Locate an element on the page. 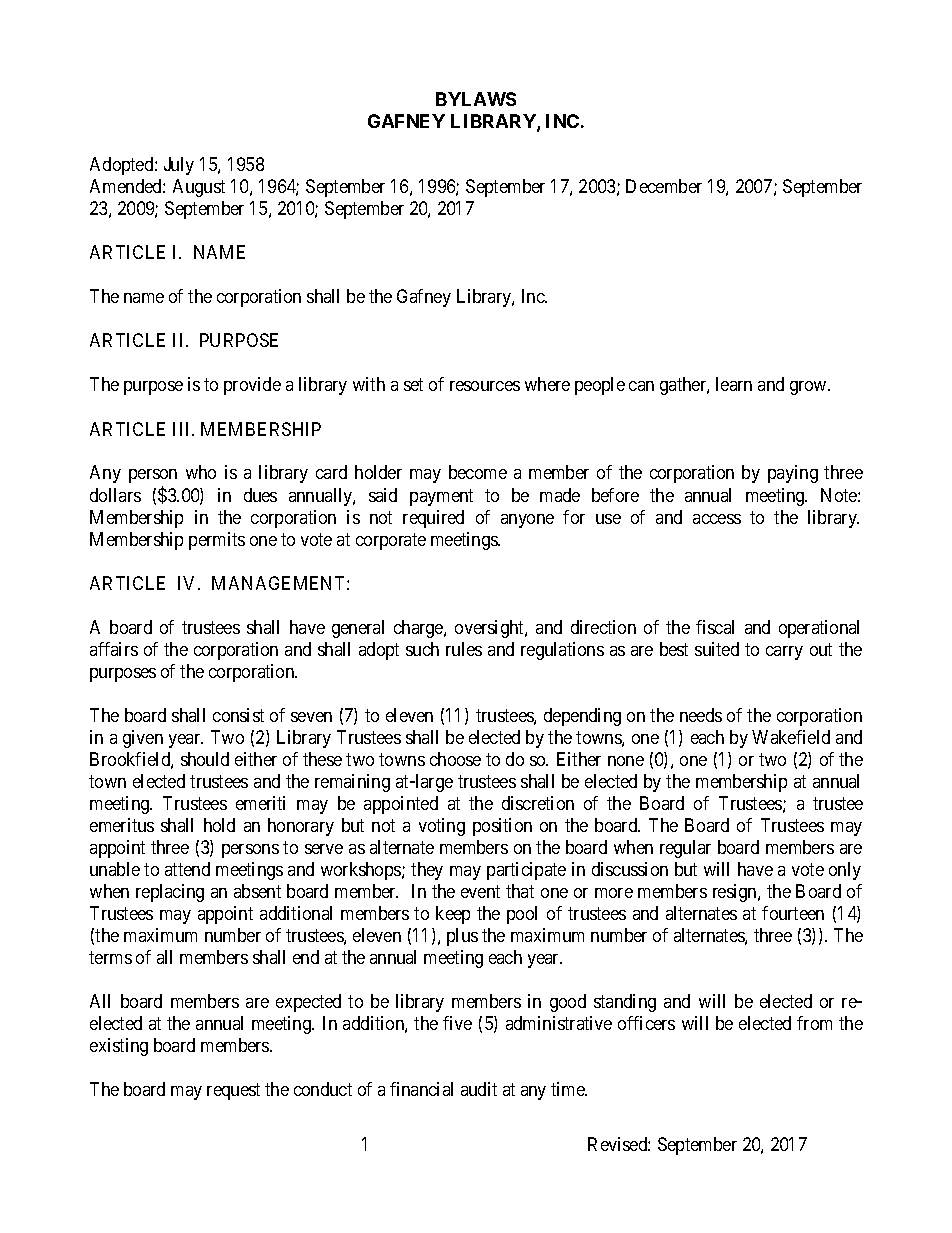 The height and width of the page is (1233, 952). request is located at coordinates (233, 1092).
